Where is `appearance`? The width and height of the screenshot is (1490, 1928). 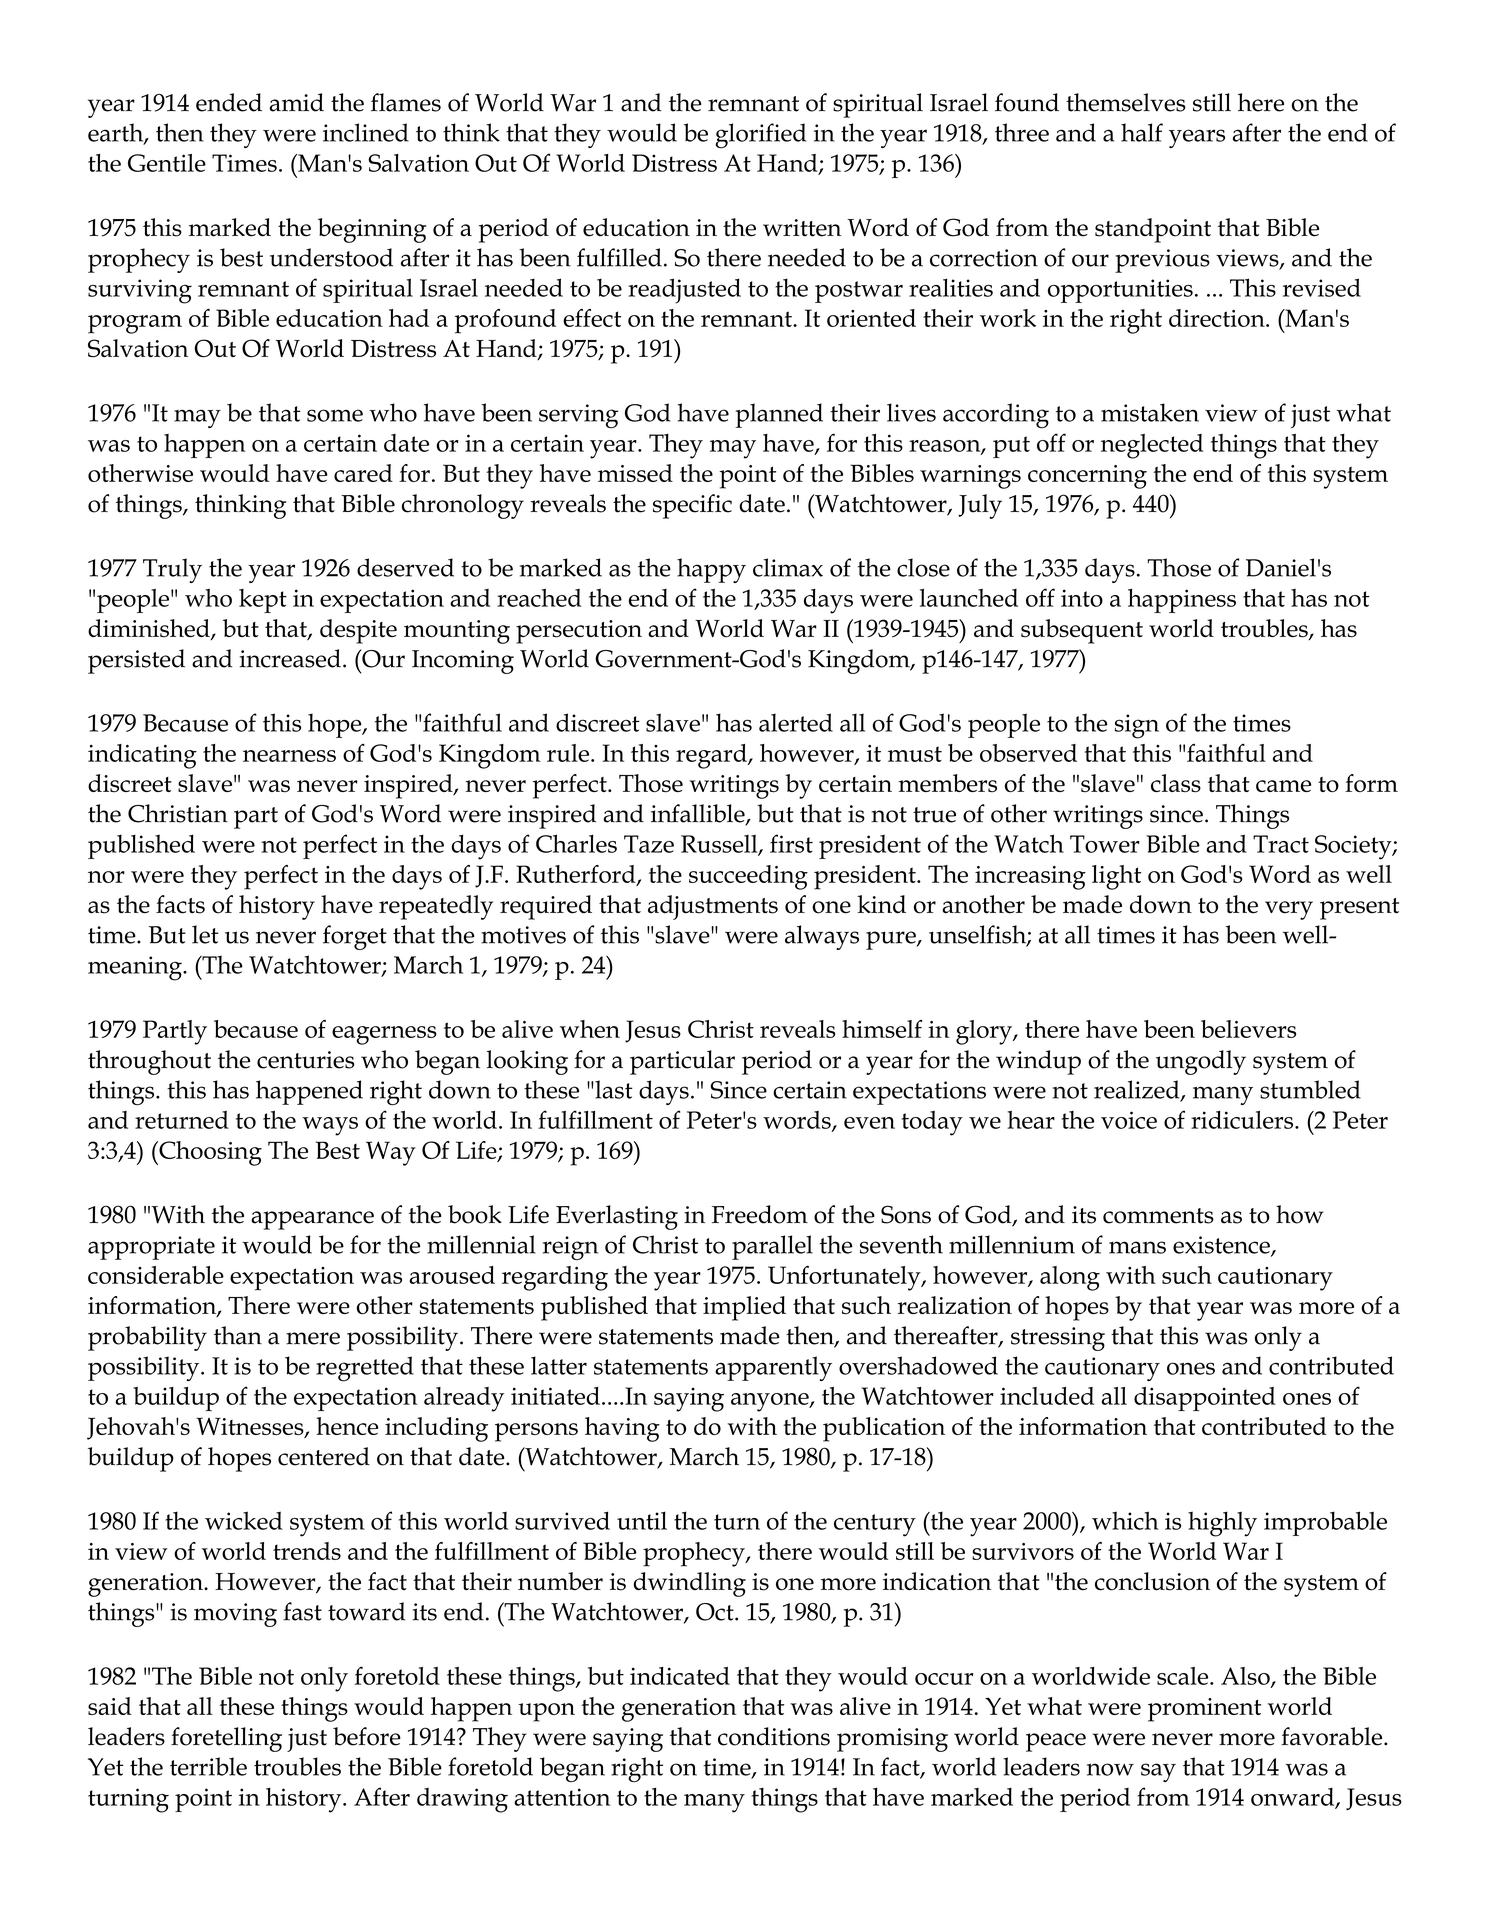 appearance is located at coordinates (312, 1220).
